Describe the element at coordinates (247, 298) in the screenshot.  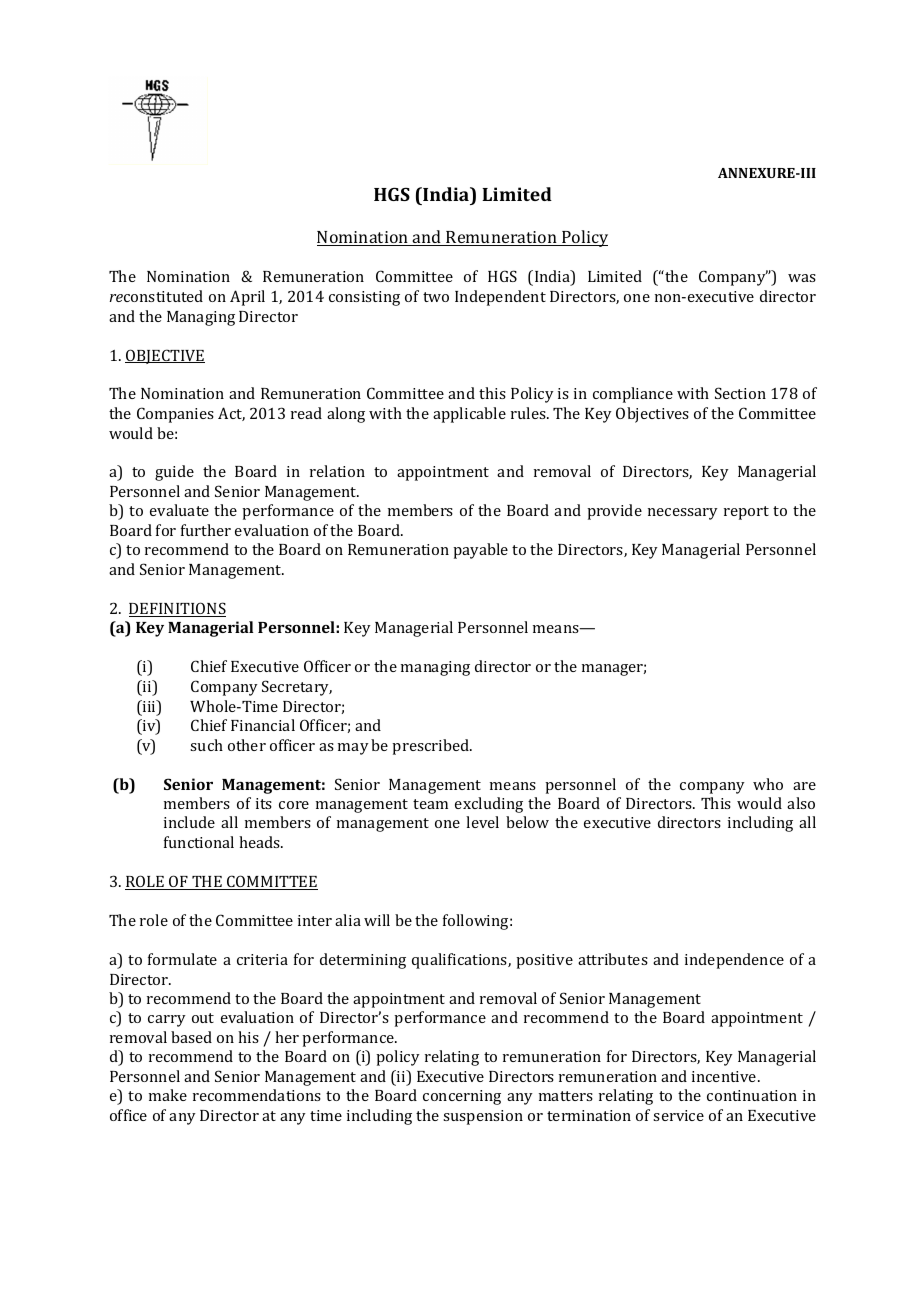
I see `April` at that location.
